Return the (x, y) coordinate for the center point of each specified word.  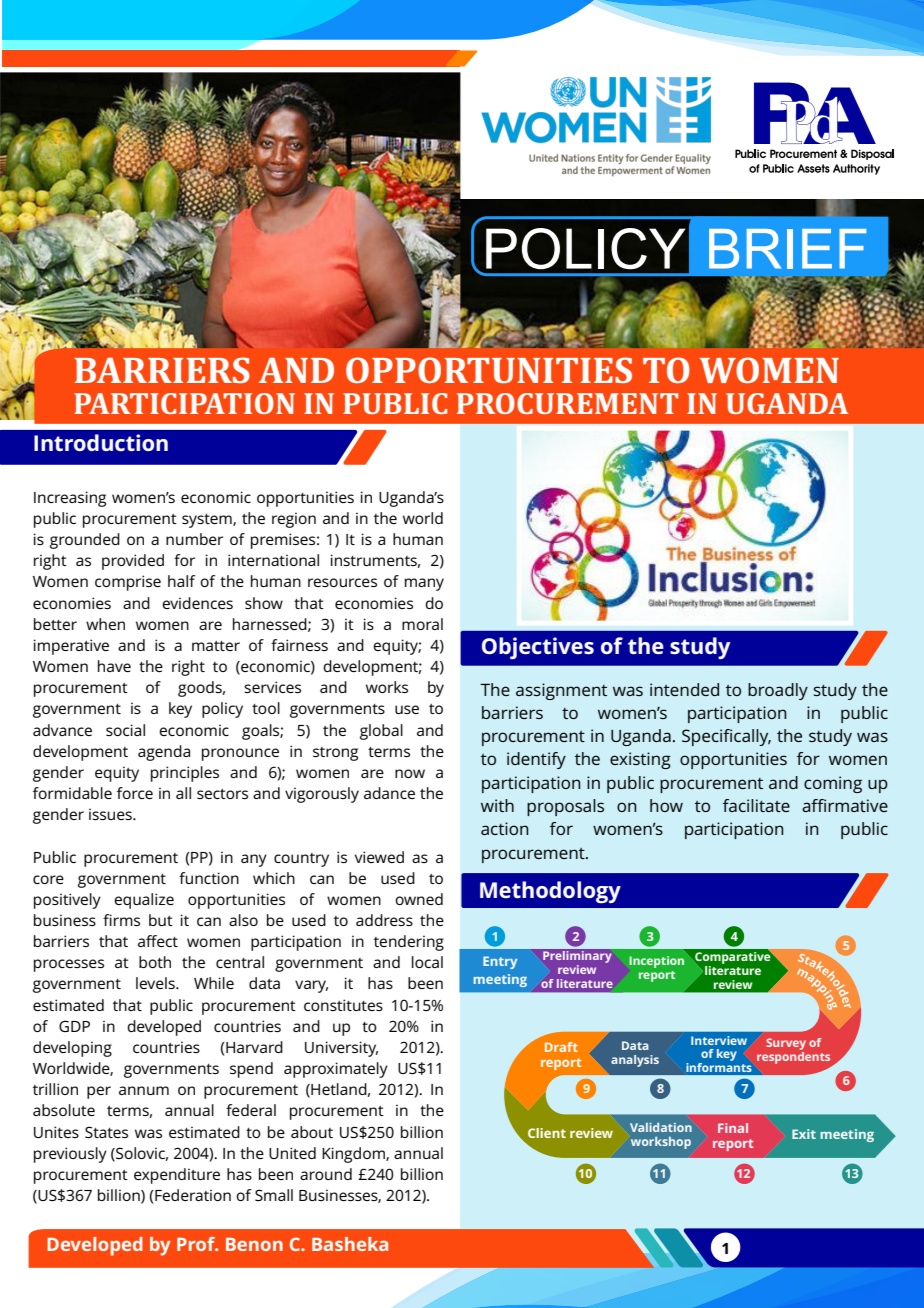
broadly (778, 691)
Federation (192, 1195)
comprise (128, 583)
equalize (144, 901)
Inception (656, 962)
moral (422, 624)
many (424, 584)
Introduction (101, 442)
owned (419, 899)
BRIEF (787, 249)
